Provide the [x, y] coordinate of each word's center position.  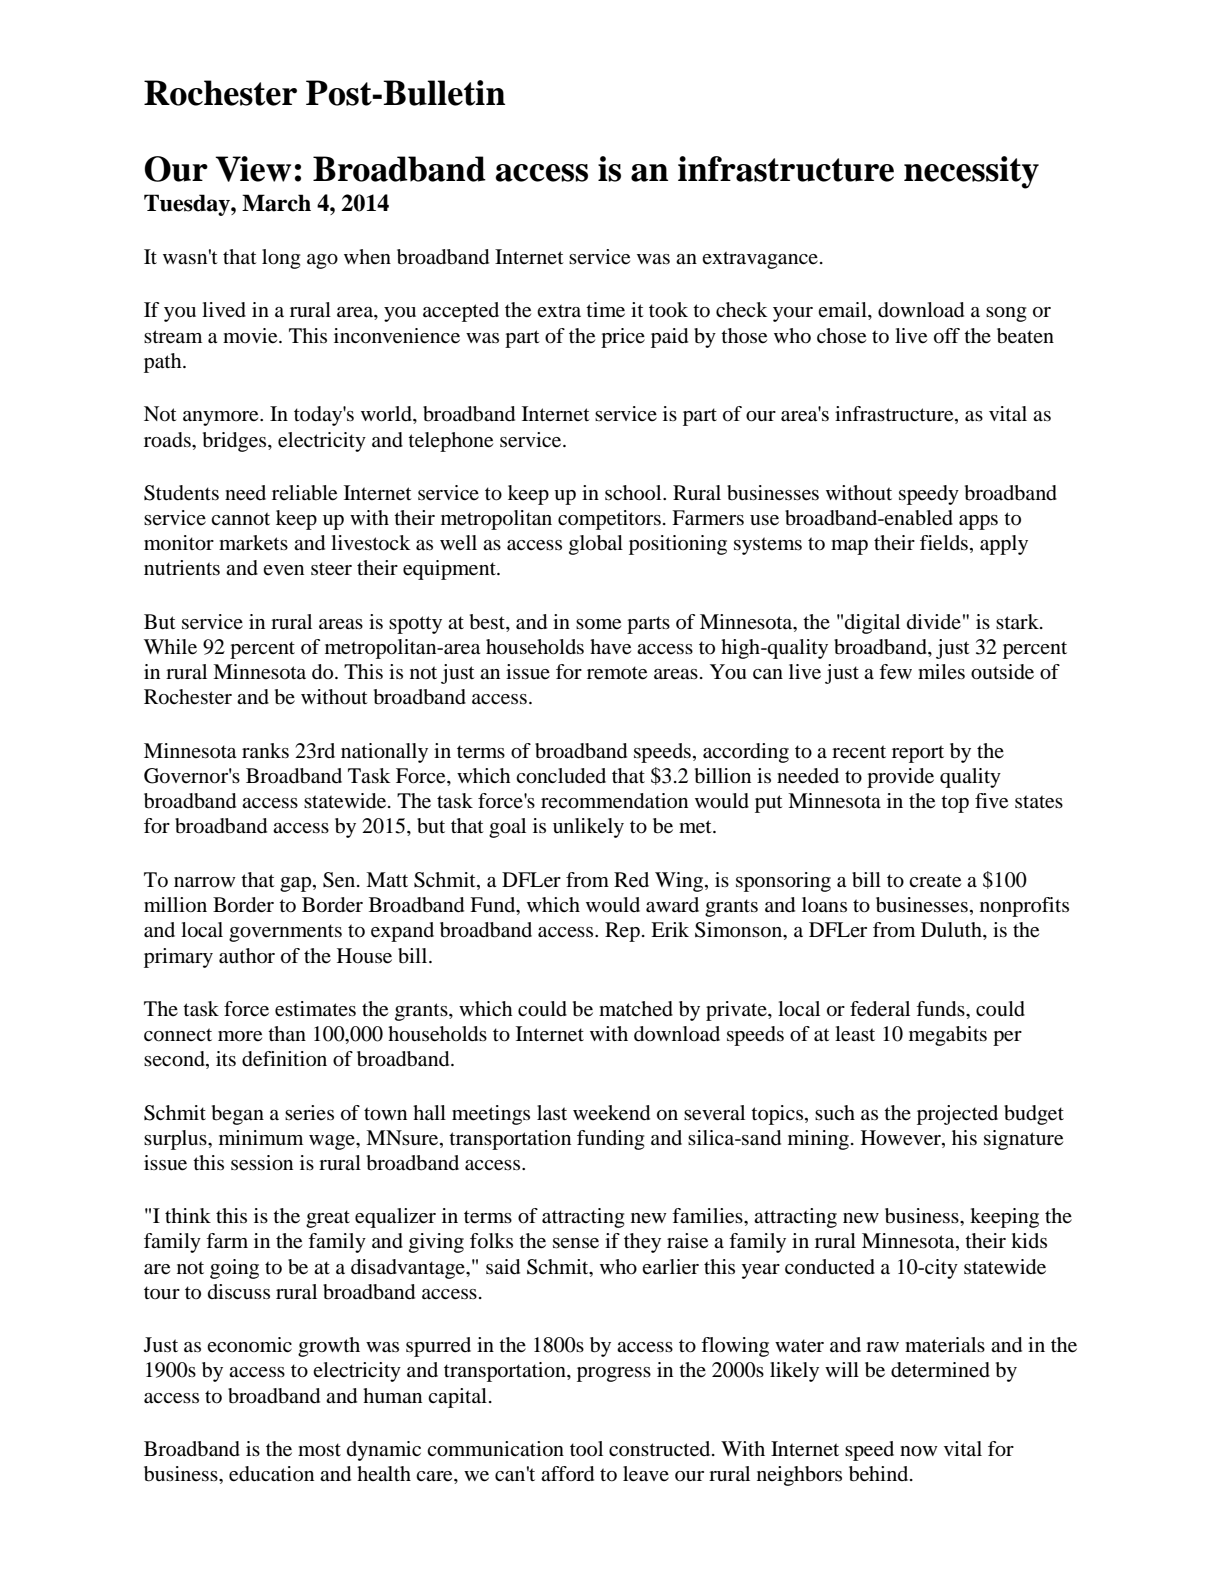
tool [586, 1448]
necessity [971, 172]
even [283, 570]
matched [636, 1009]
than [287, 1033]
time [605, 310]
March [276, 203]
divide [934, 621]
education [271, 1474]
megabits [948, 1036]
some [598, 624]
